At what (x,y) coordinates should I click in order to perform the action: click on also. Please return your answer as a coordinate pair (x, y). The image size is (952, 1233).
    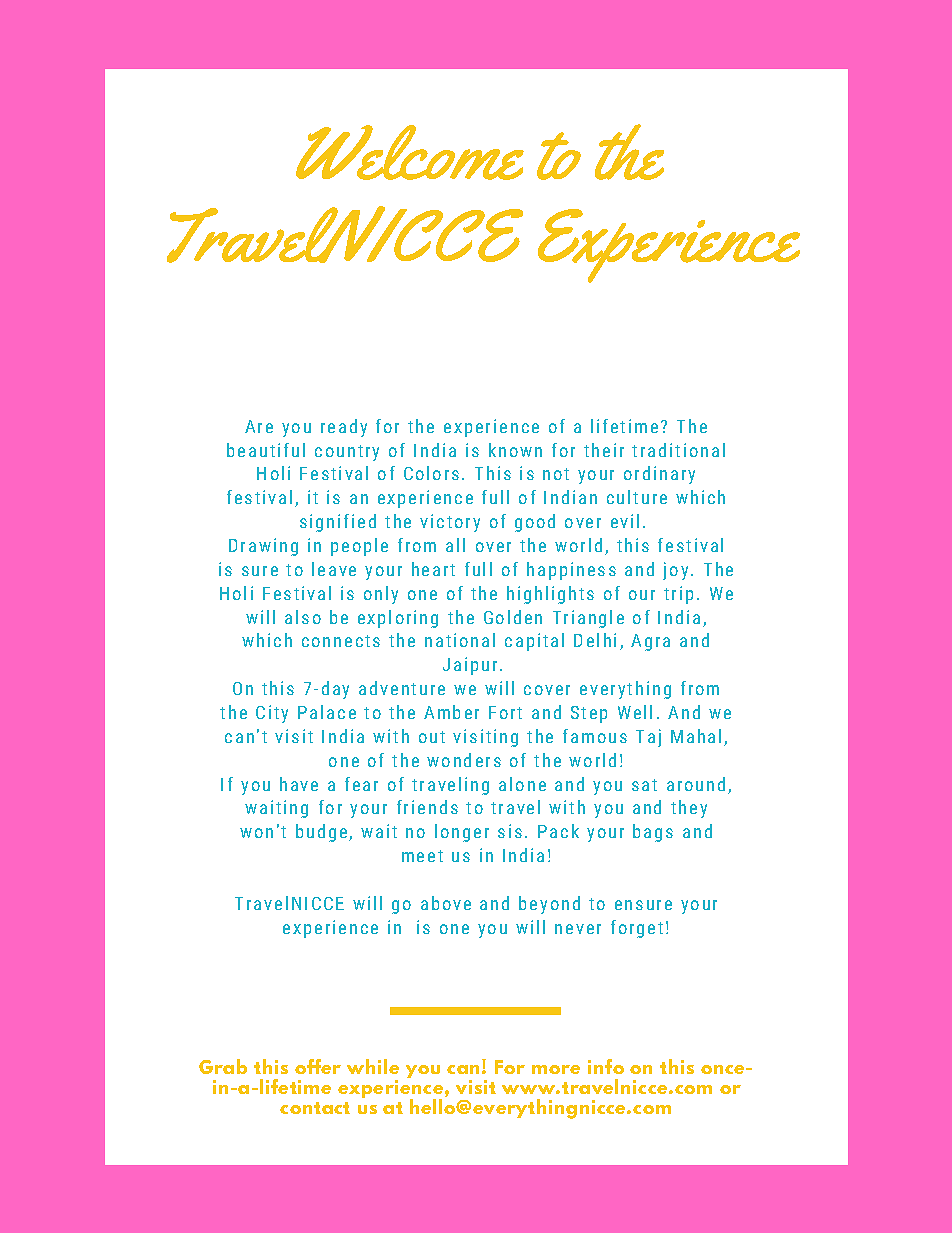
    Looking at the image, I should click on (303, 617).
